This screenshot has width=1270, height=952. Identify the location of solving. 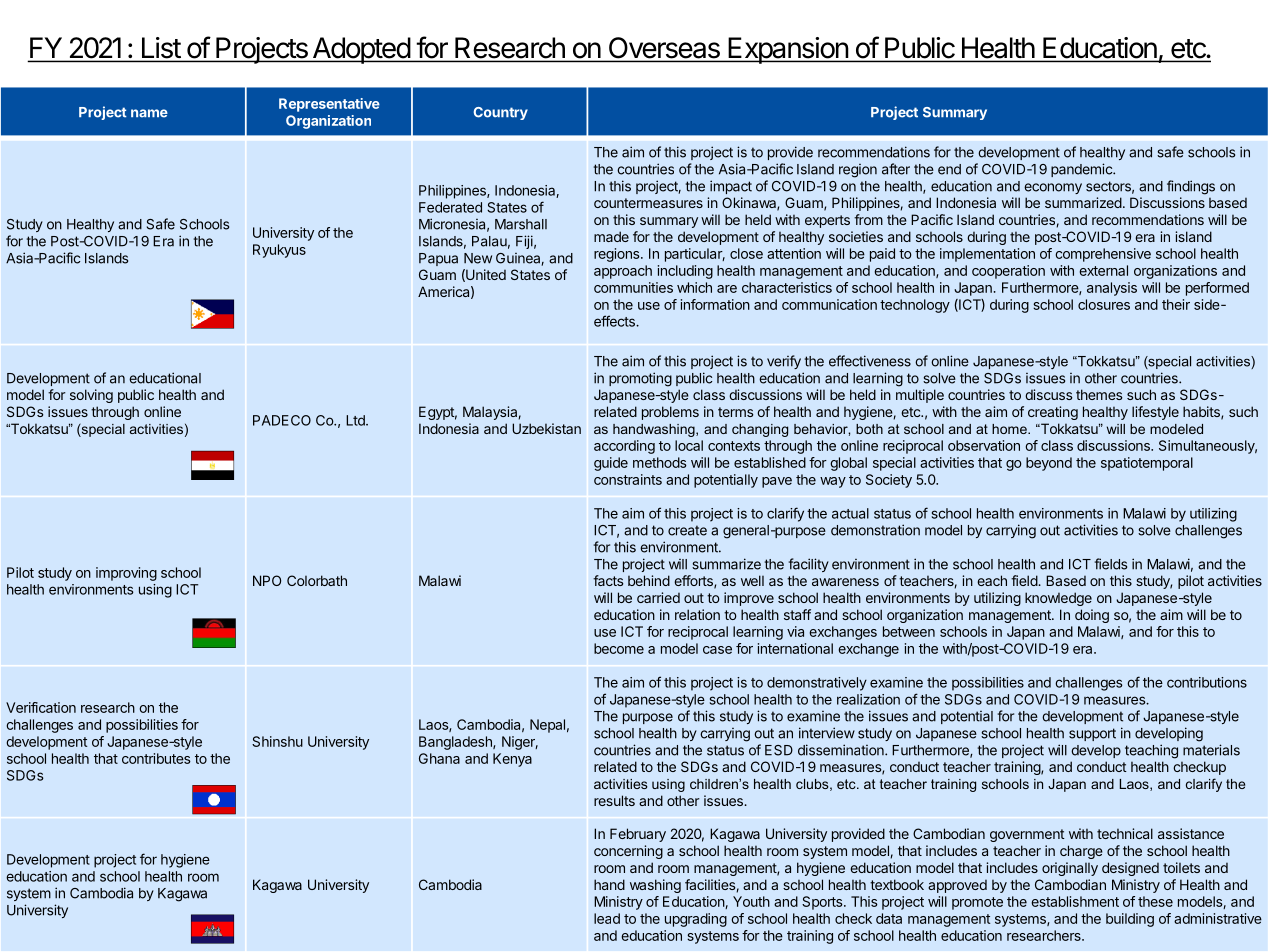
(91, 396).
